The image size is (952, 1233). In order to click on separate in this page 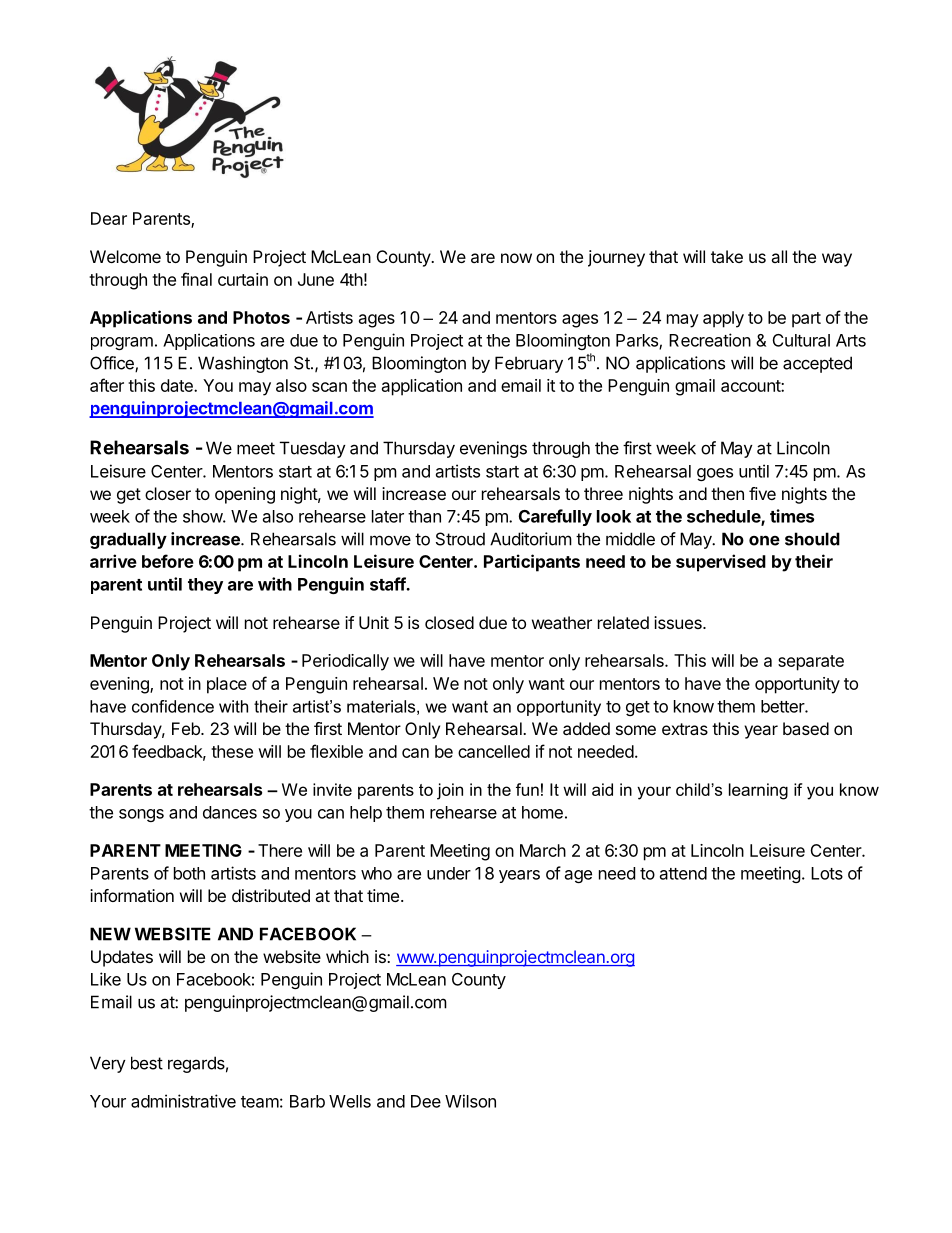, I will do `click(811, 663)`.
